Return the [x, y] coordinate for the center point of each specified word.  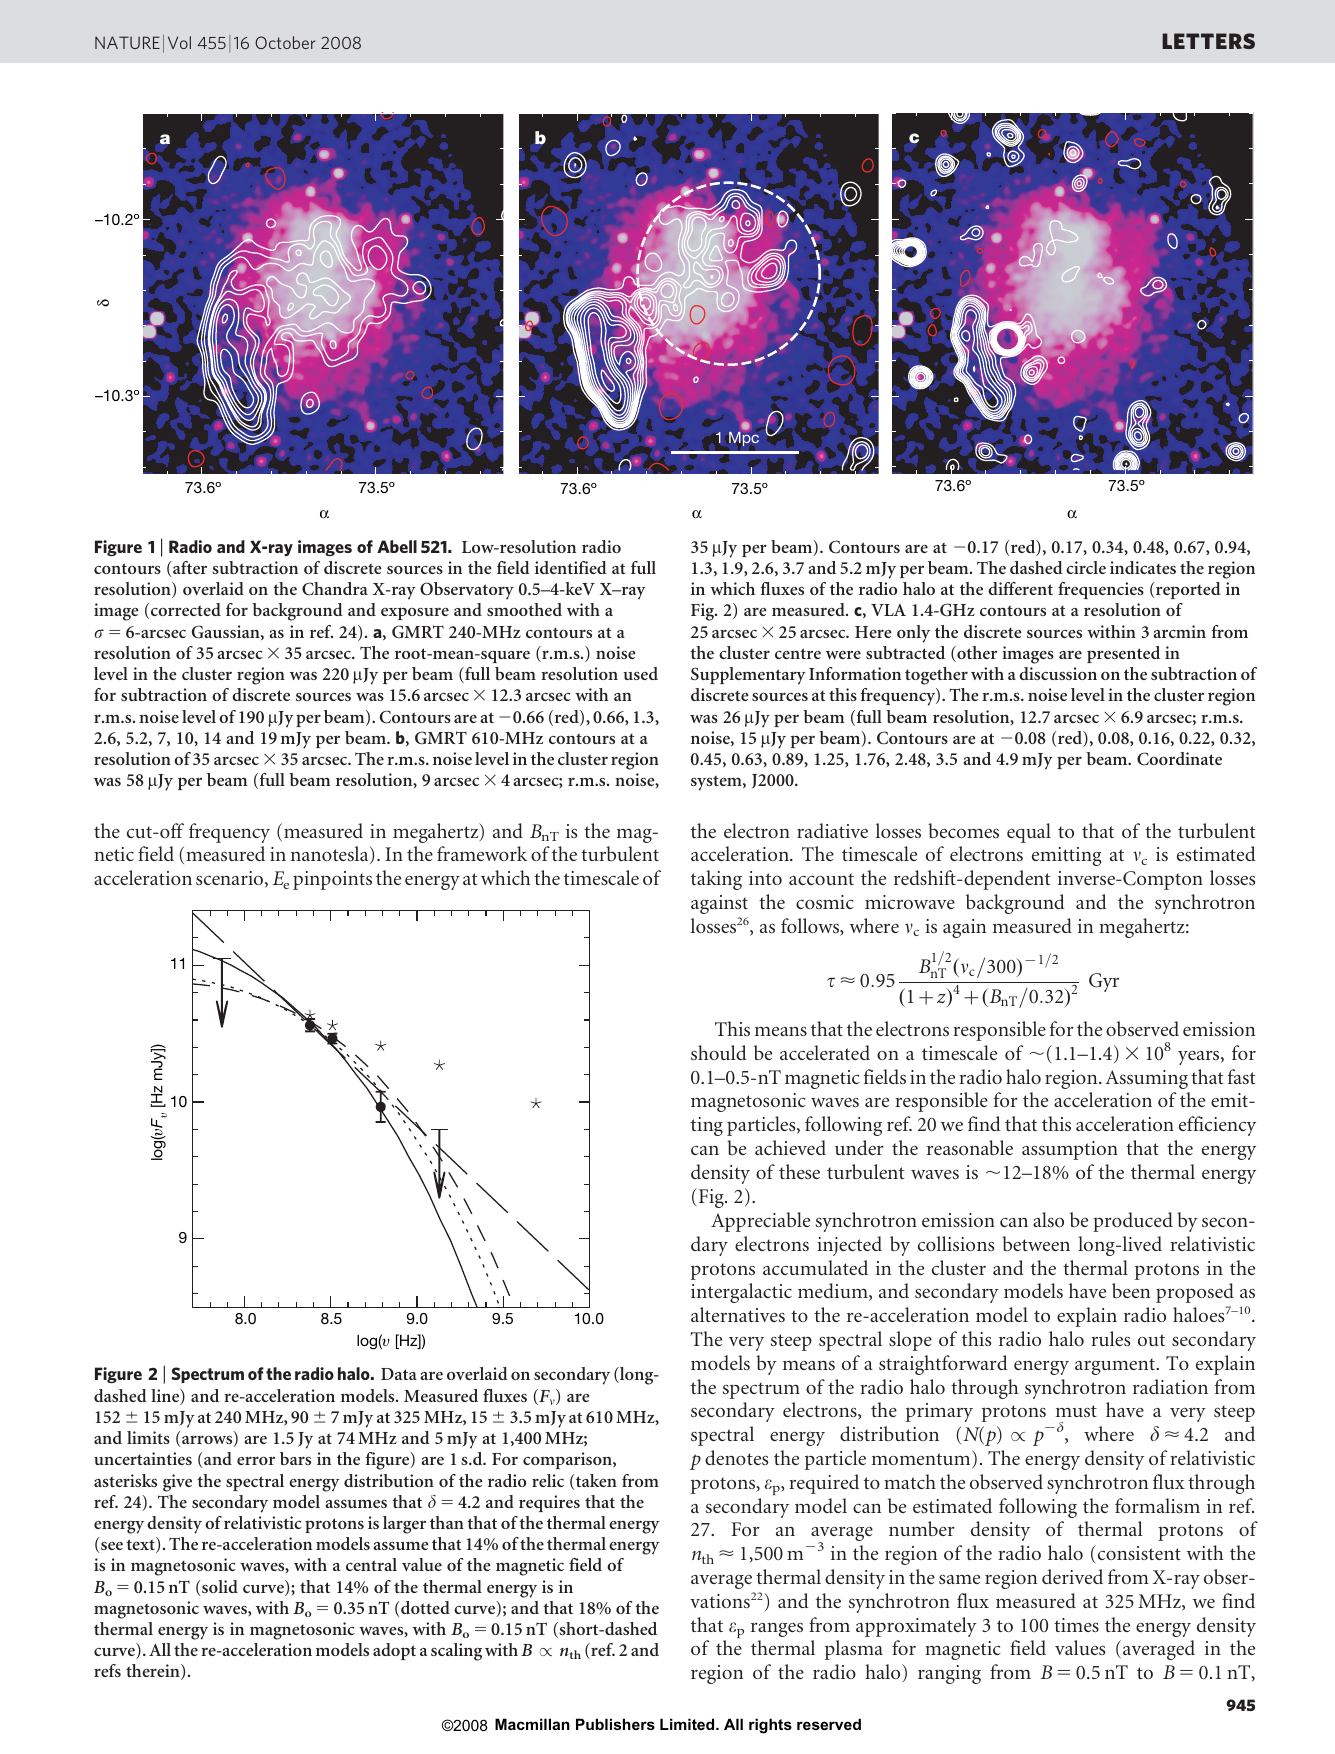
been [1131, 1290]
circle [1086, 567]
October [285, 42]
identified [571, 567]
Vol [179, 42]
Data [399, 1374]
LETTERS [1208, 41]
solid [220, 1586]
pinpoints [332, 880]
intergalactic [741, 1293]
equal [1029, 833]
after [190, 567]
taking [716, 880]
